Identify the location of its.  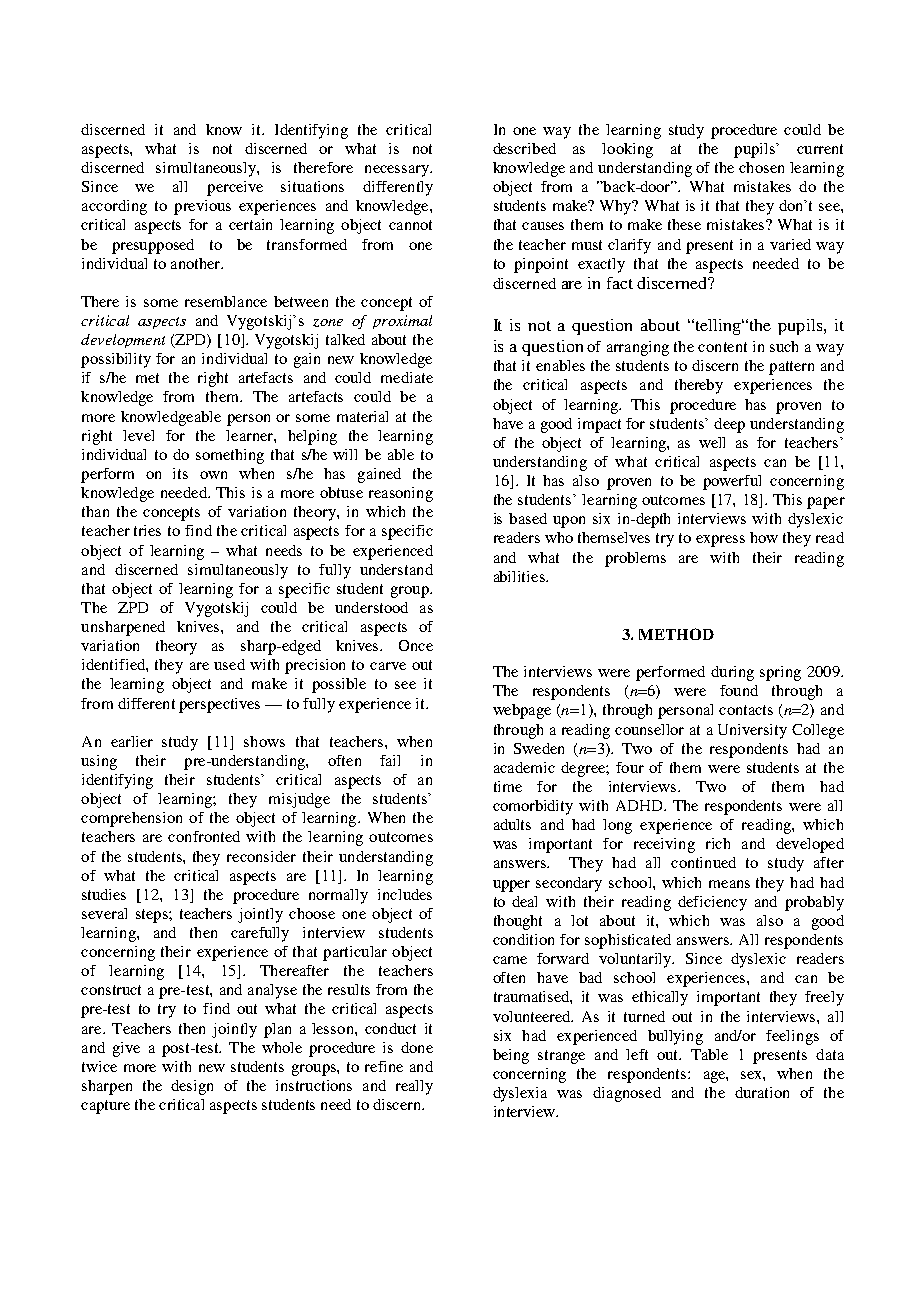
(180, 473).
